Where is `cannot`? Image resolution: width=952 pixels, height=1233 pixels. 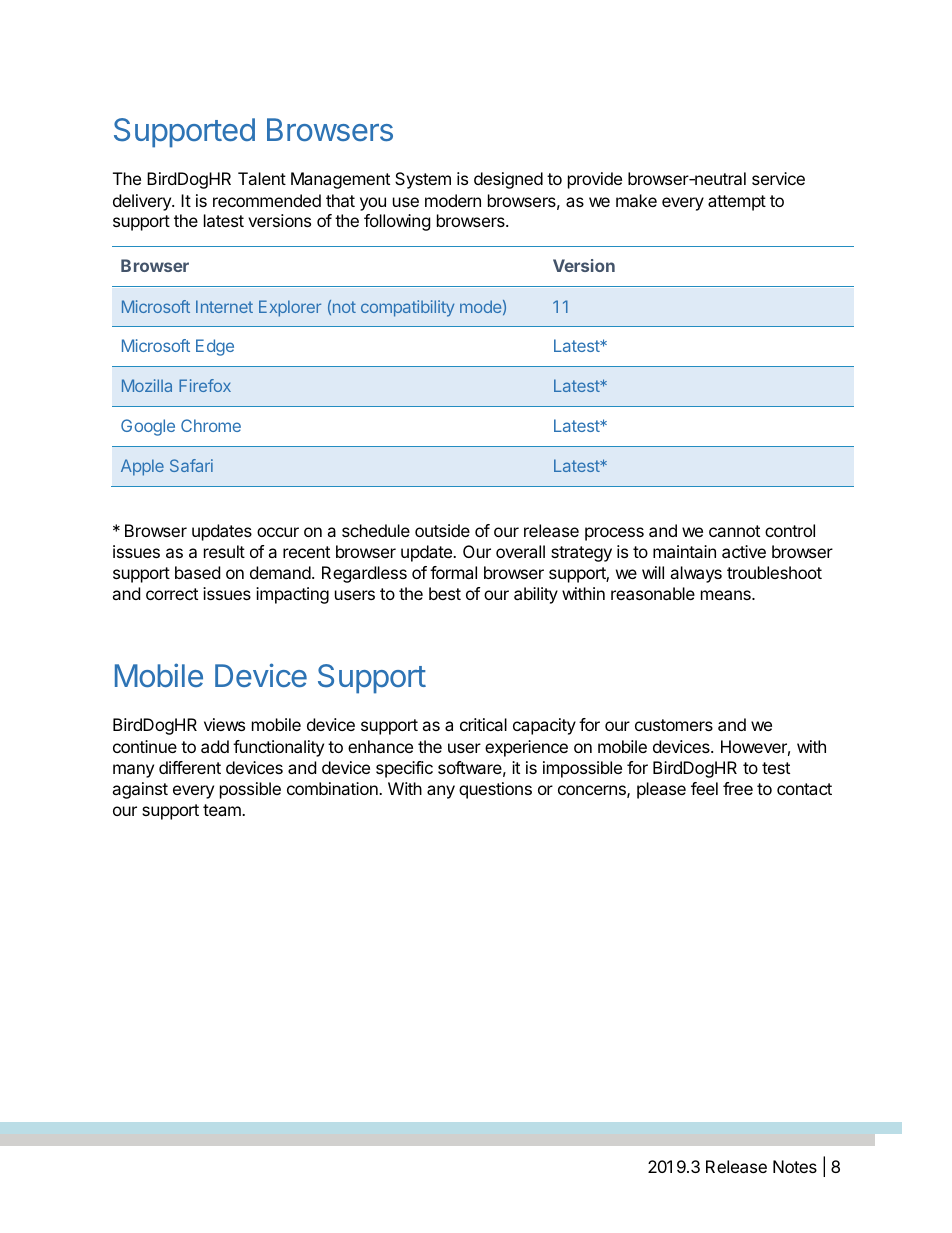 cannot is located at coordinates (734, 531).
